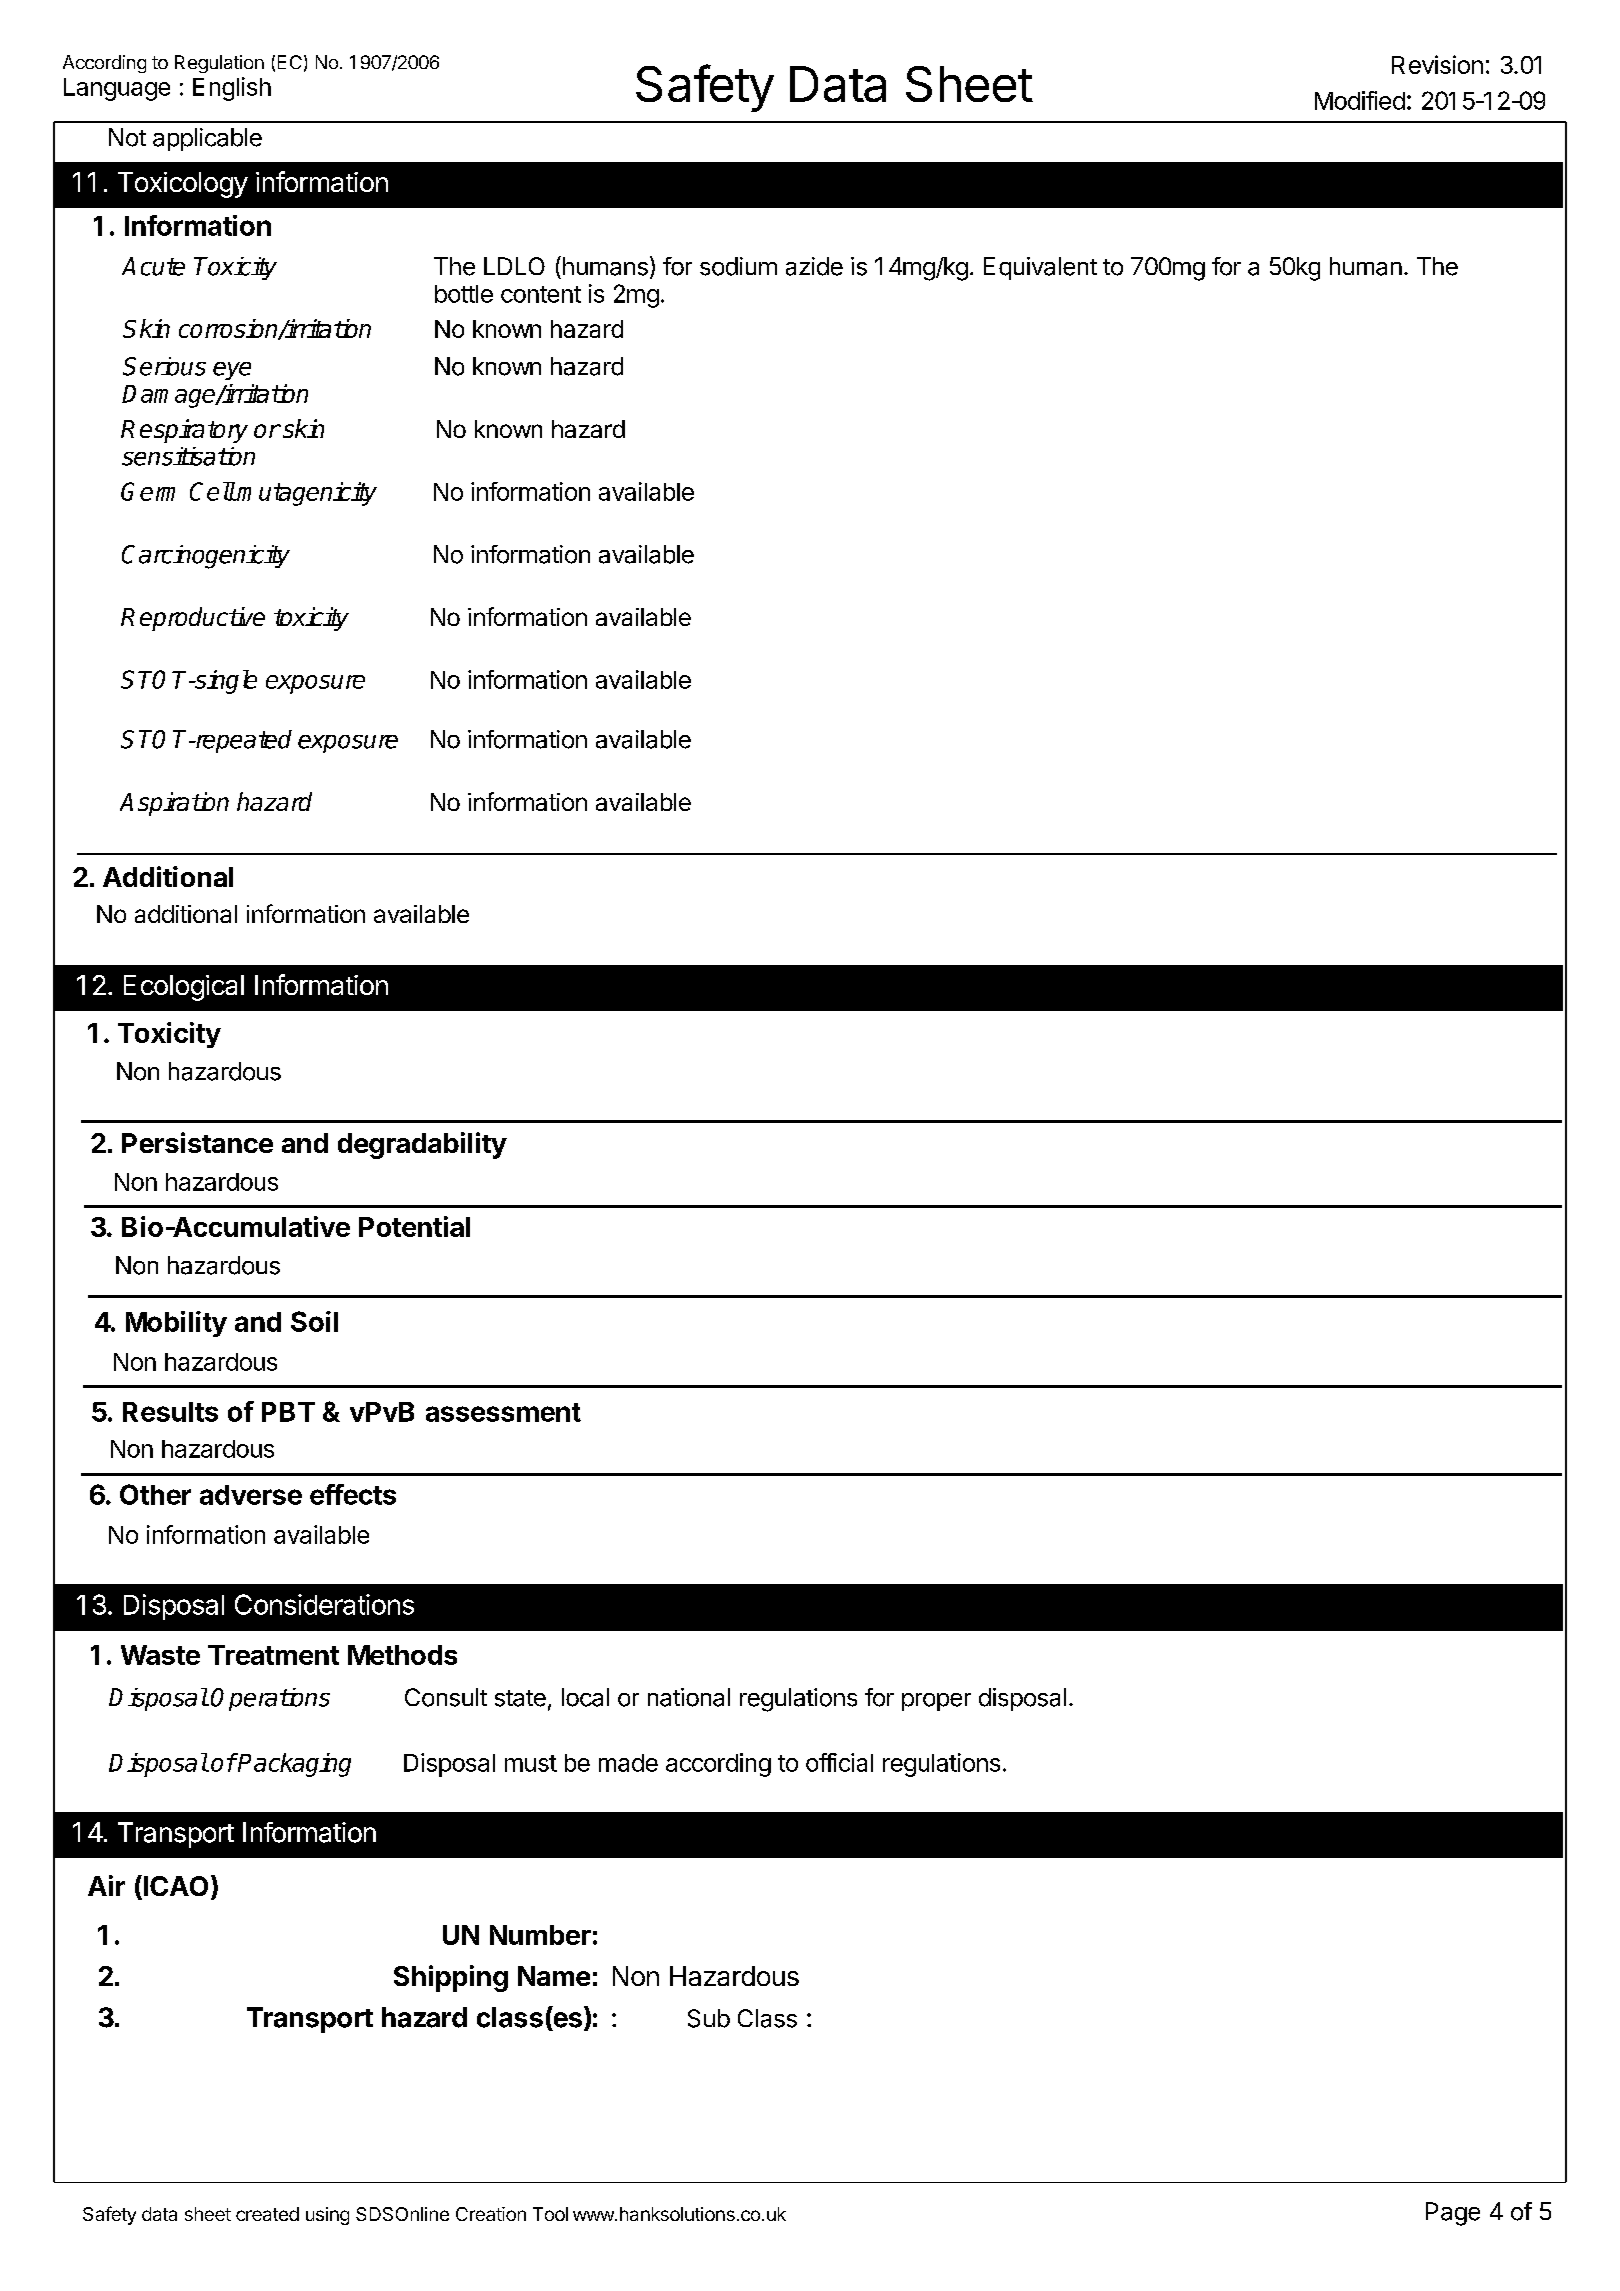 Image resolution: width=1620 pixels, height=2291 pixels. I want to click on assessment, so click(503, 1412).
